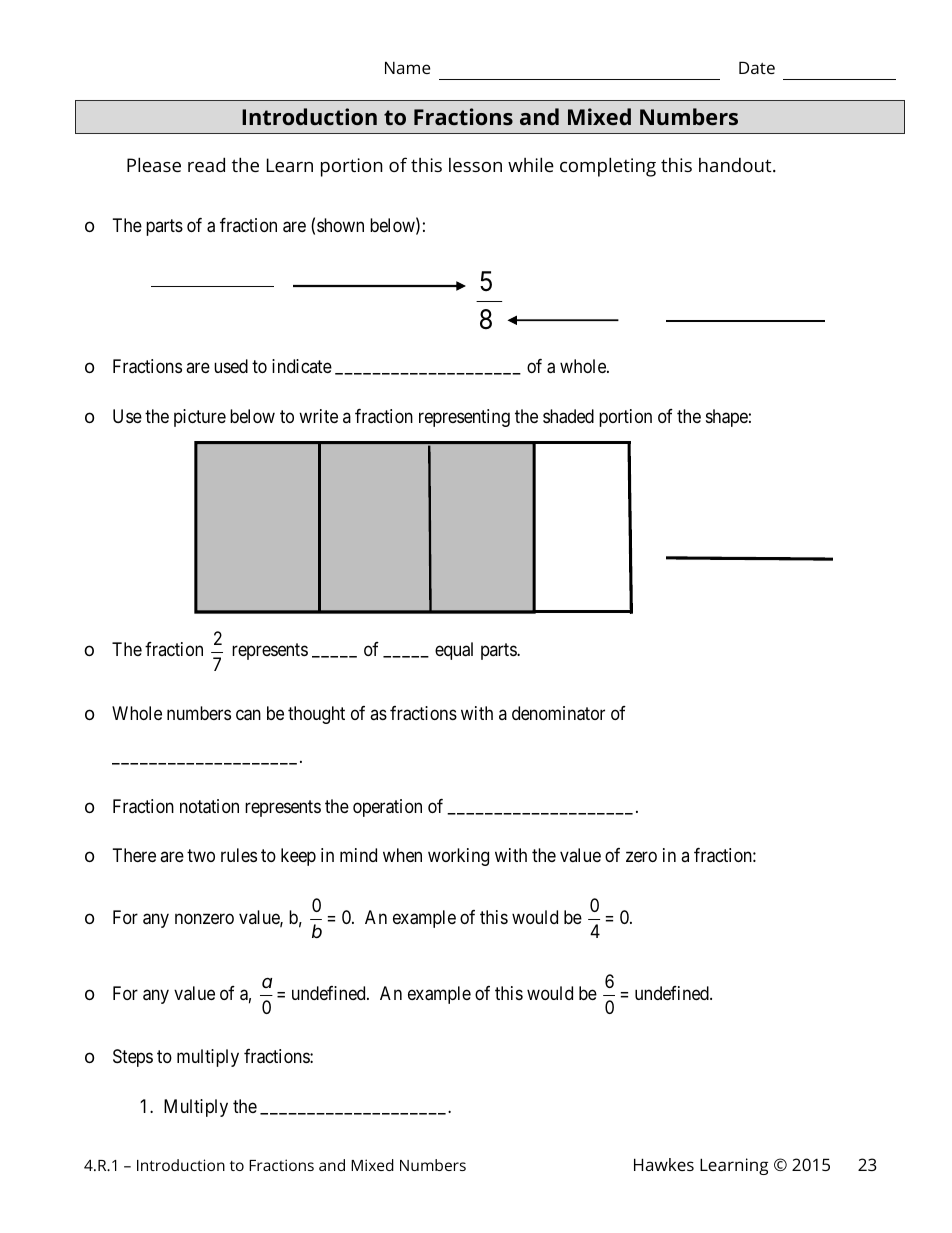 The height and width of the image is (1233, 952). What do you see at coordinates (568, 416) in the image?
I see `shaded` at bounding box center [568, 416].
